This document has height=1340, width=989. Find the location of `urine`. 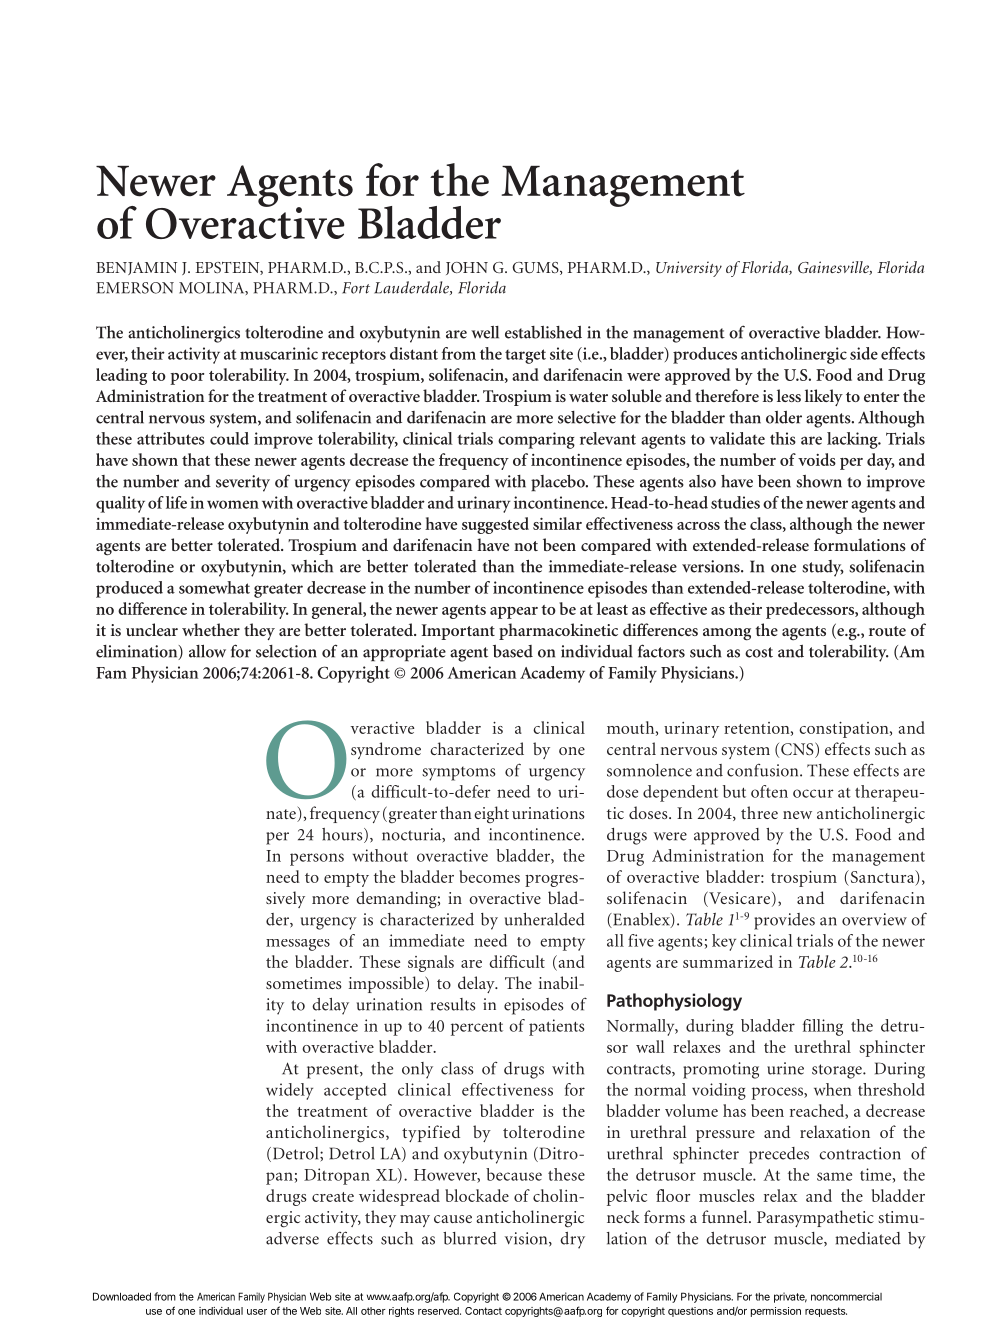

urine is located at coordinates (785, 1068).
